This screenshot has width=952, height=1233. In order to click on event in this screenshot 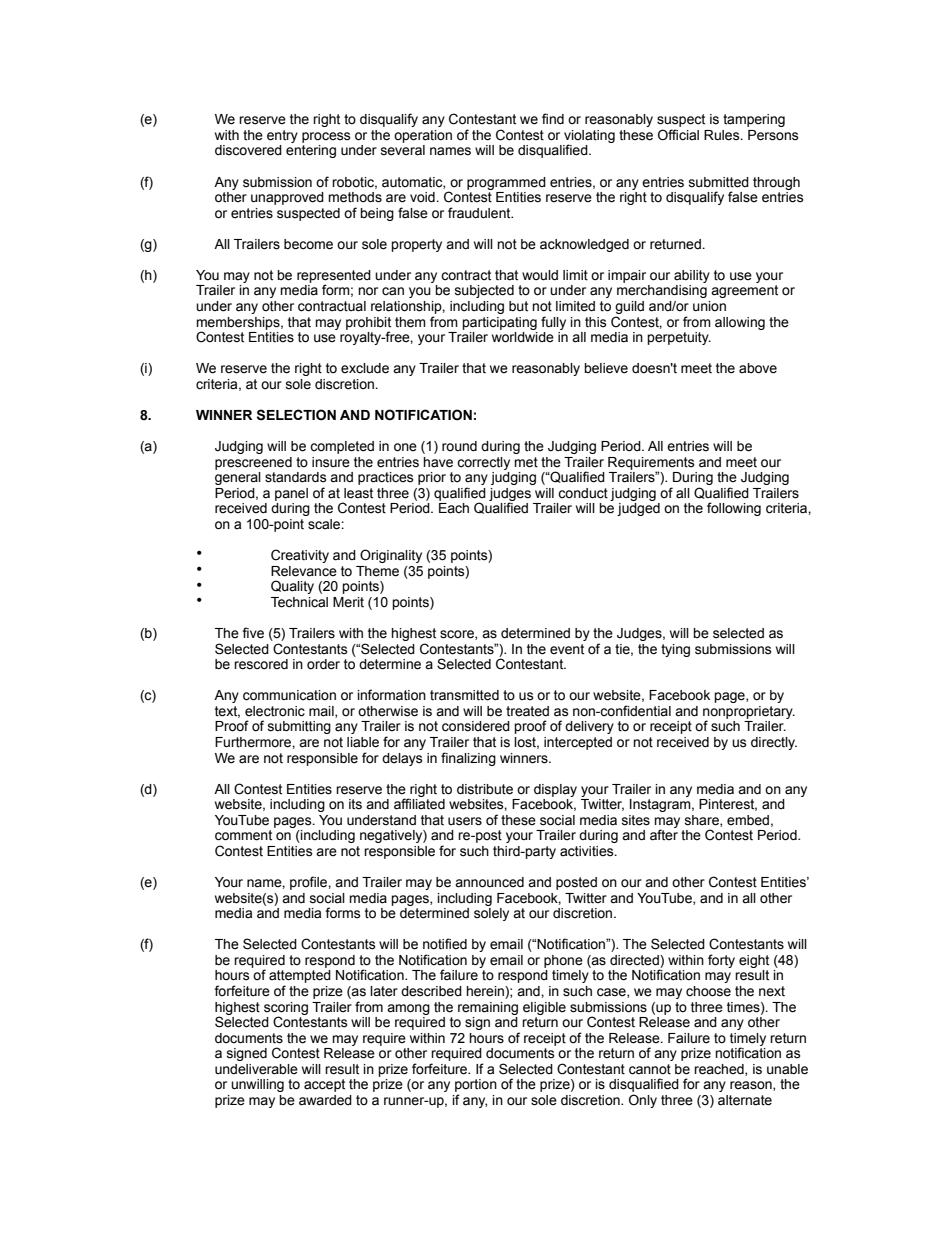, I will do `click(567, 649)`.
